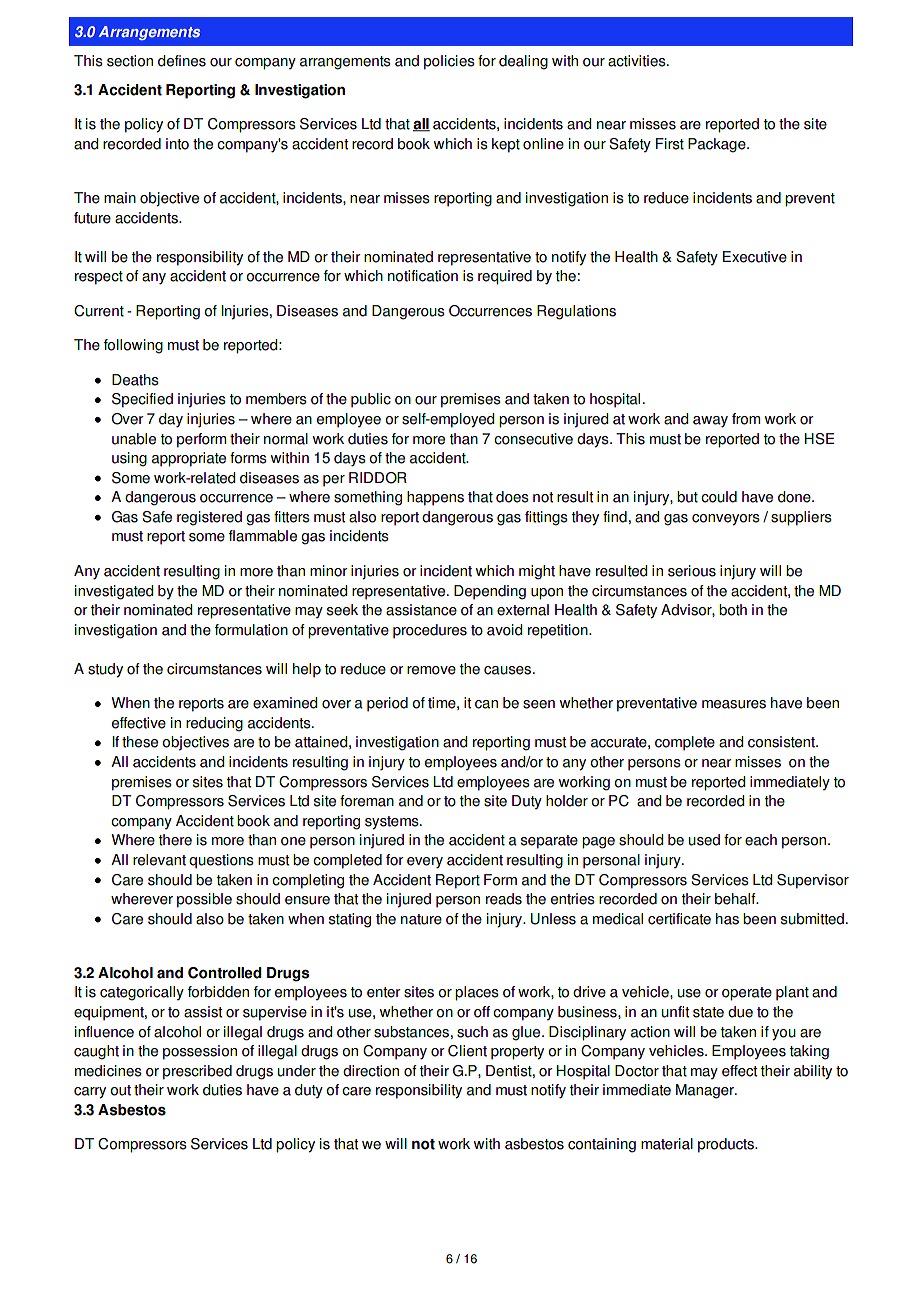 The image size is (924, 1308). Describe the element at coordinates (486, 704) in the image. I see `can` at that location.
